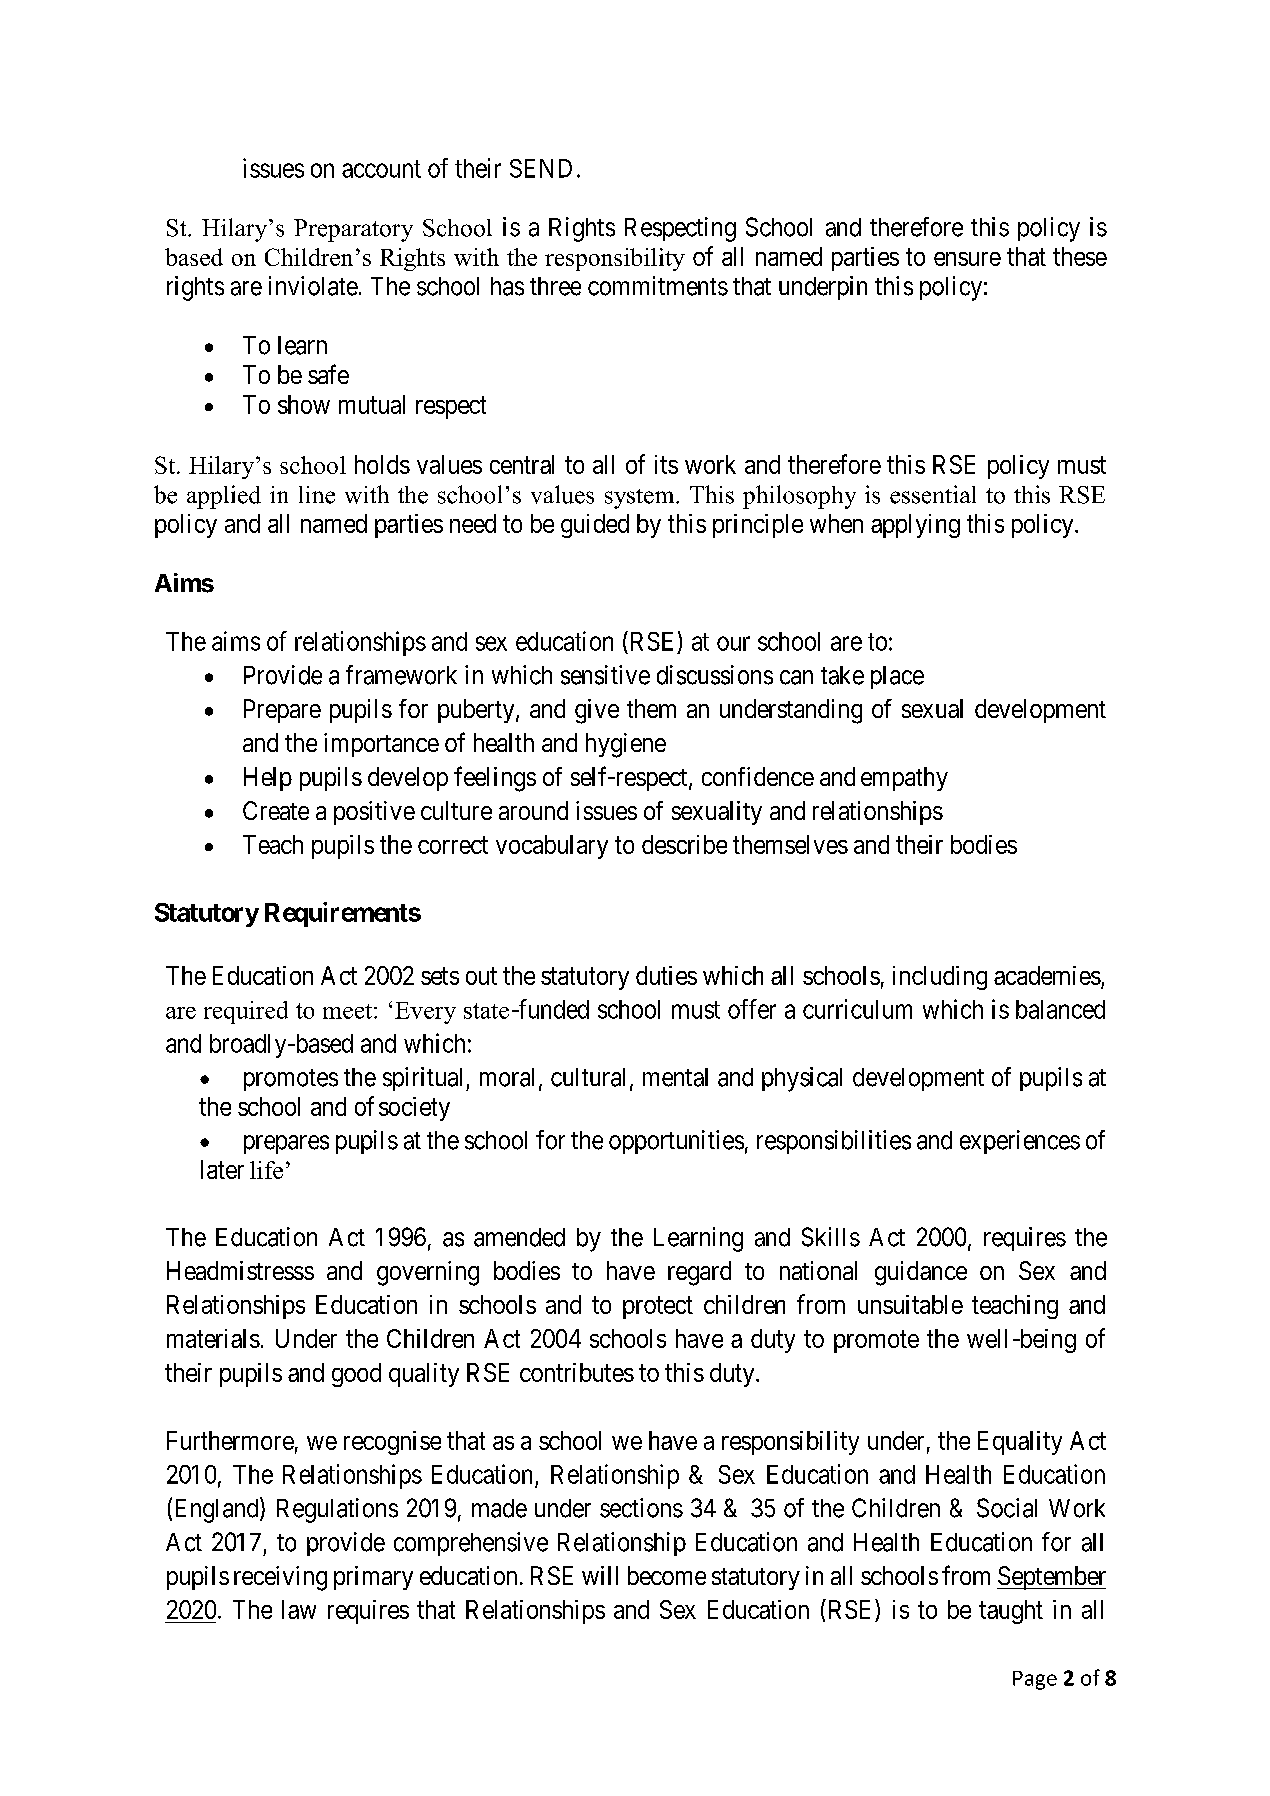  What do you see at coordinates (1020, 1142) in the document?
I see `experiences` at bounding box center [1020, 1142].
